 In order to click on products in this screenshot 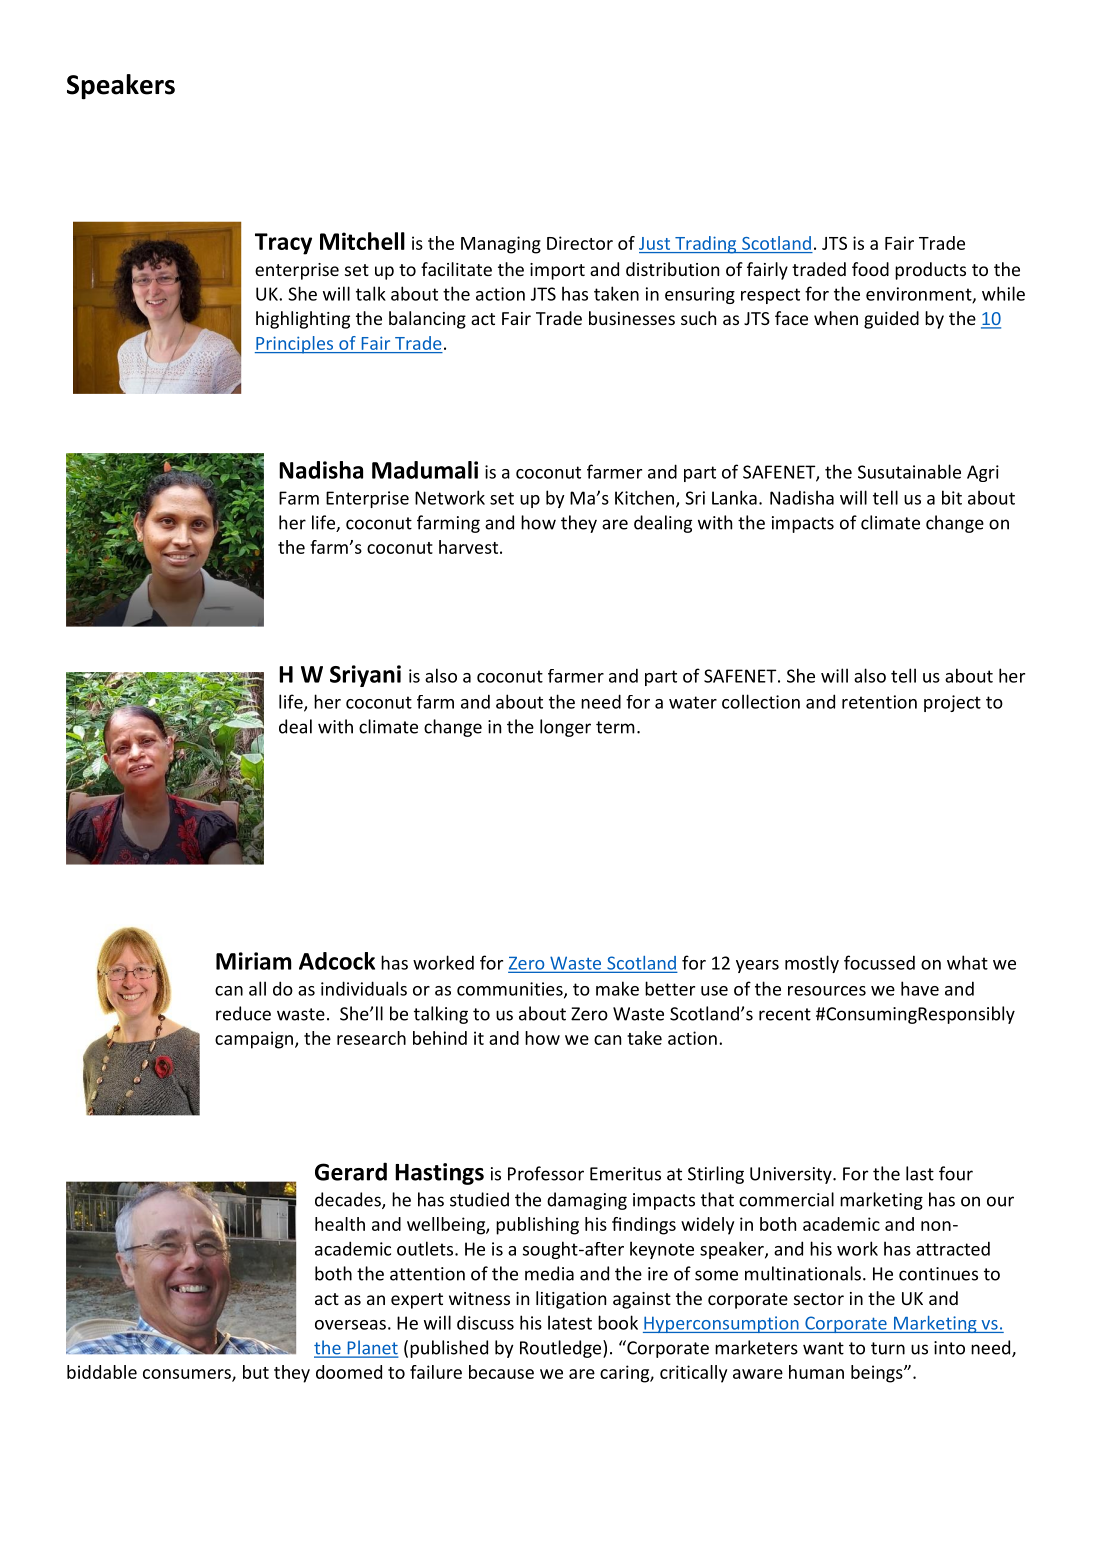, I will do `click(930, 271)`.
